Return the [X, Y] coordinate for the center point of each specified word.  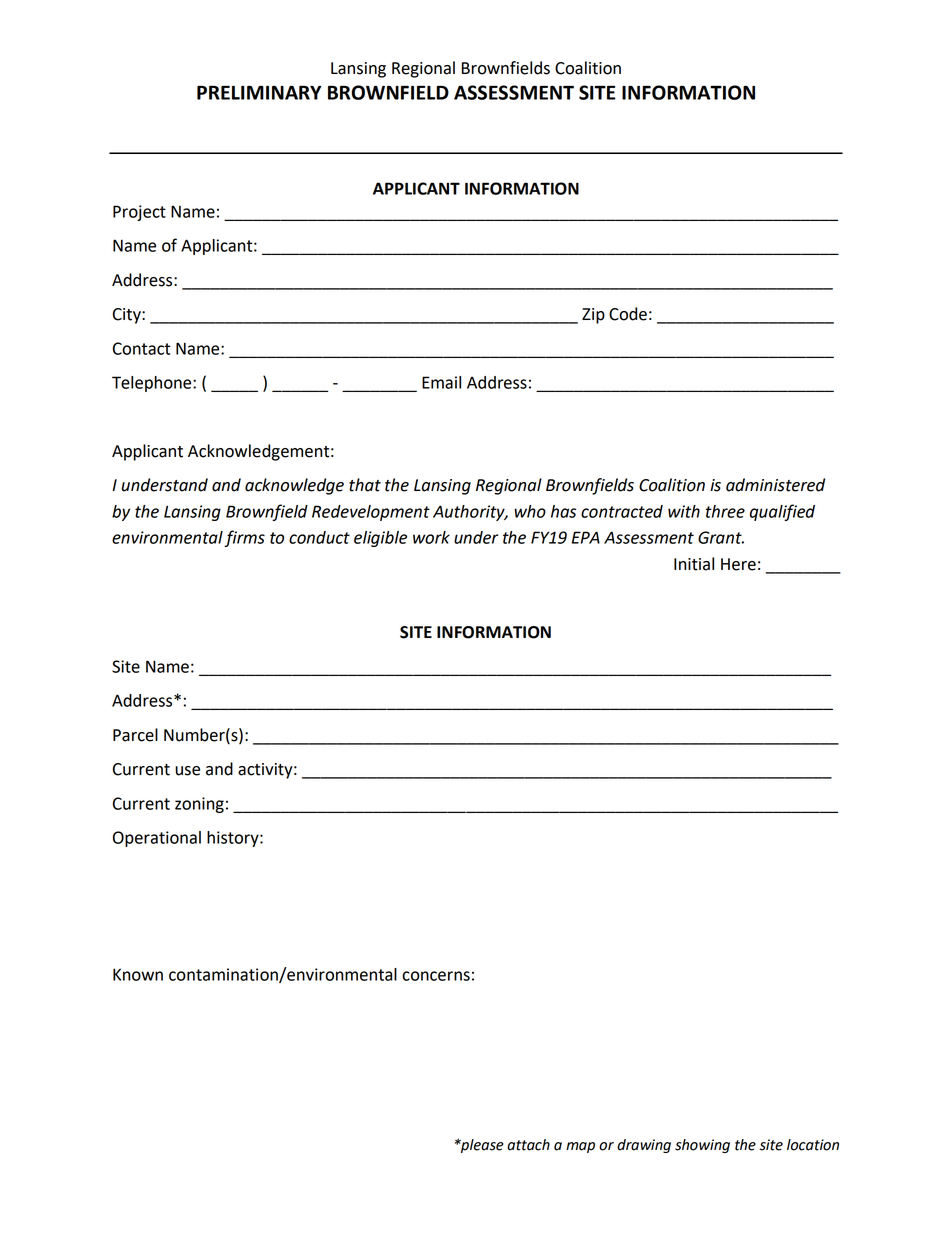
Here [738, 564]
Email [441, 382]
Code [628, 314]
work [431, 537]
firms [244, 538]
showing [702, 1146]
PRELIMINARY [259, 93]
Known [138, 974]
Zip [593, 316]
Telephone [153, 384]
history [234, 839]
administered [775, 485]
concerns [436, 976]
